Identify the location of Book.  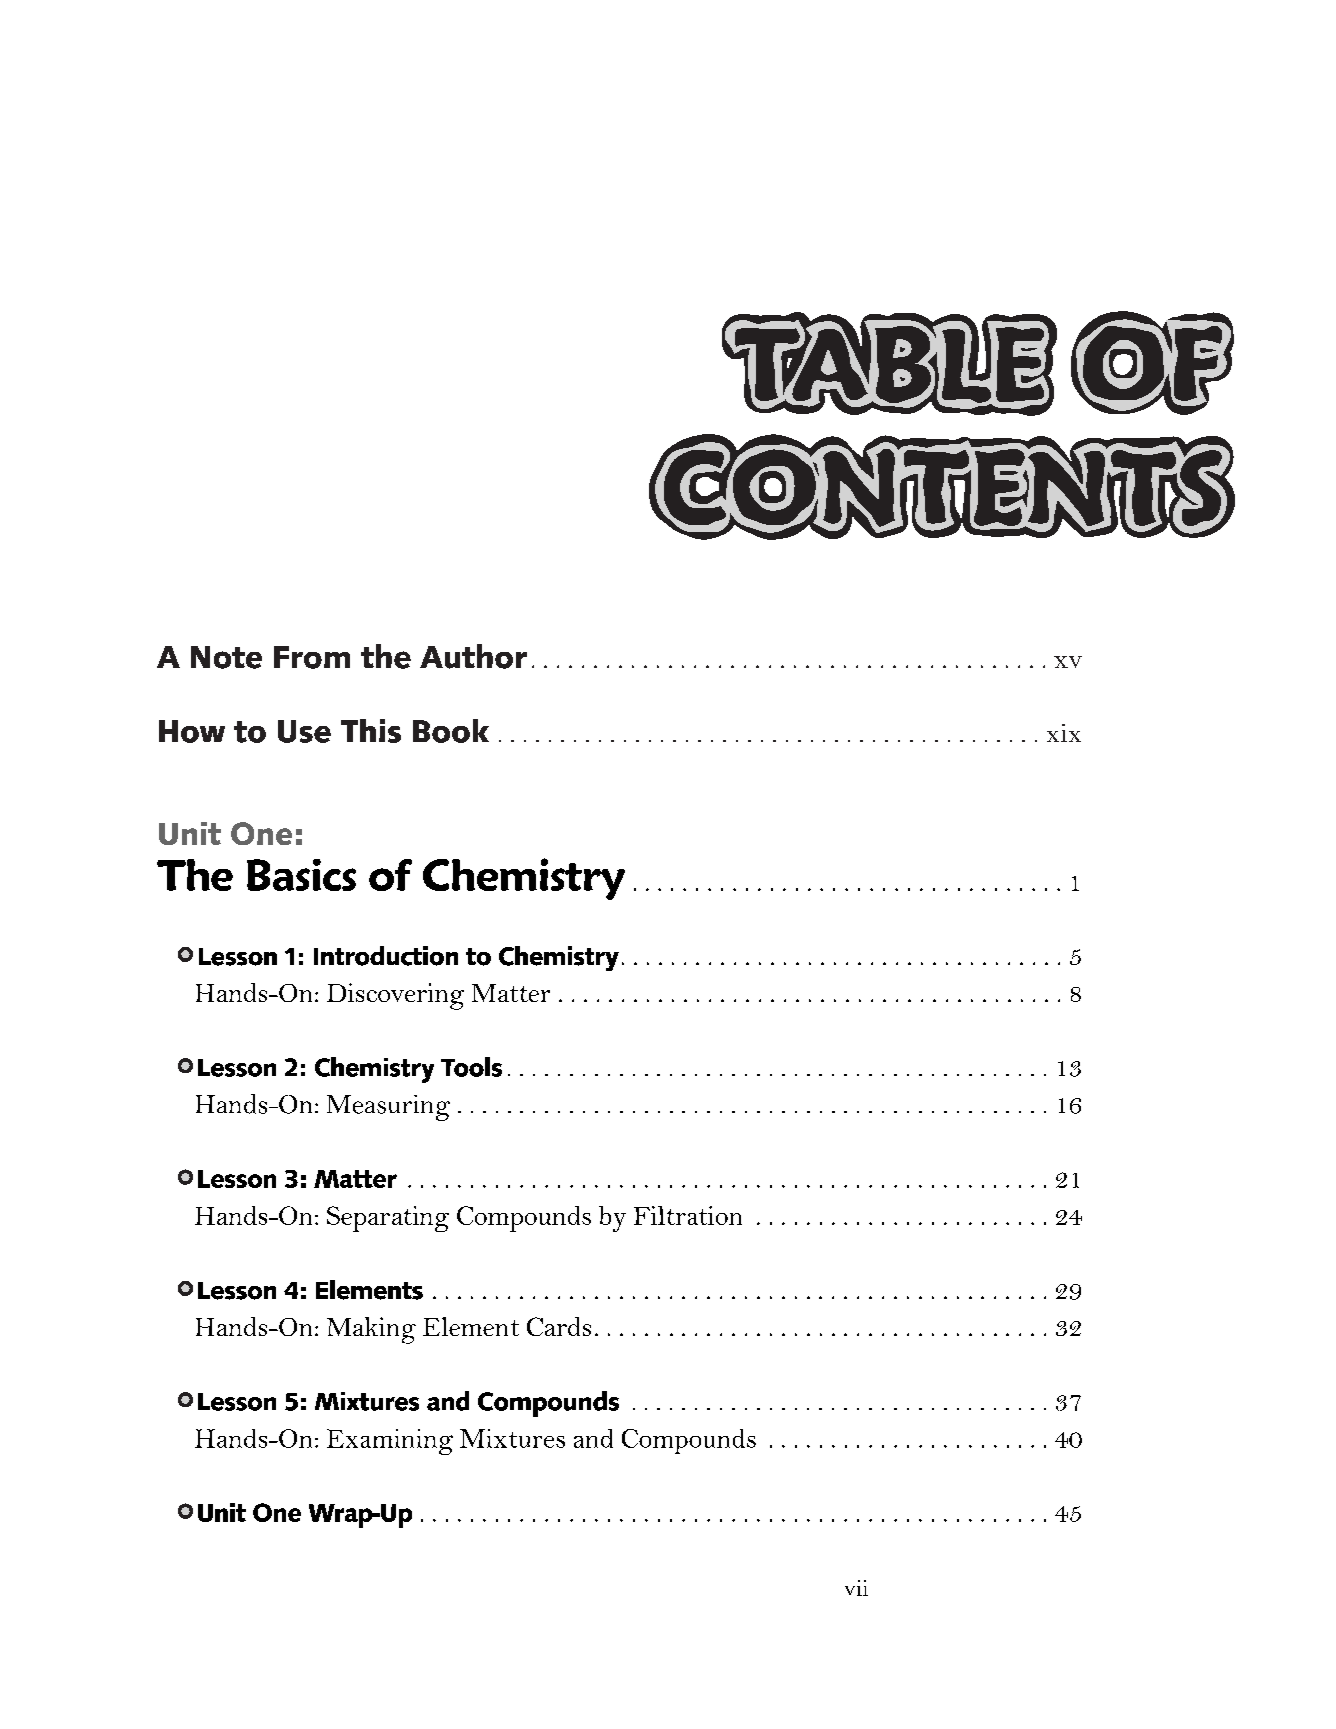
(451, 731).
